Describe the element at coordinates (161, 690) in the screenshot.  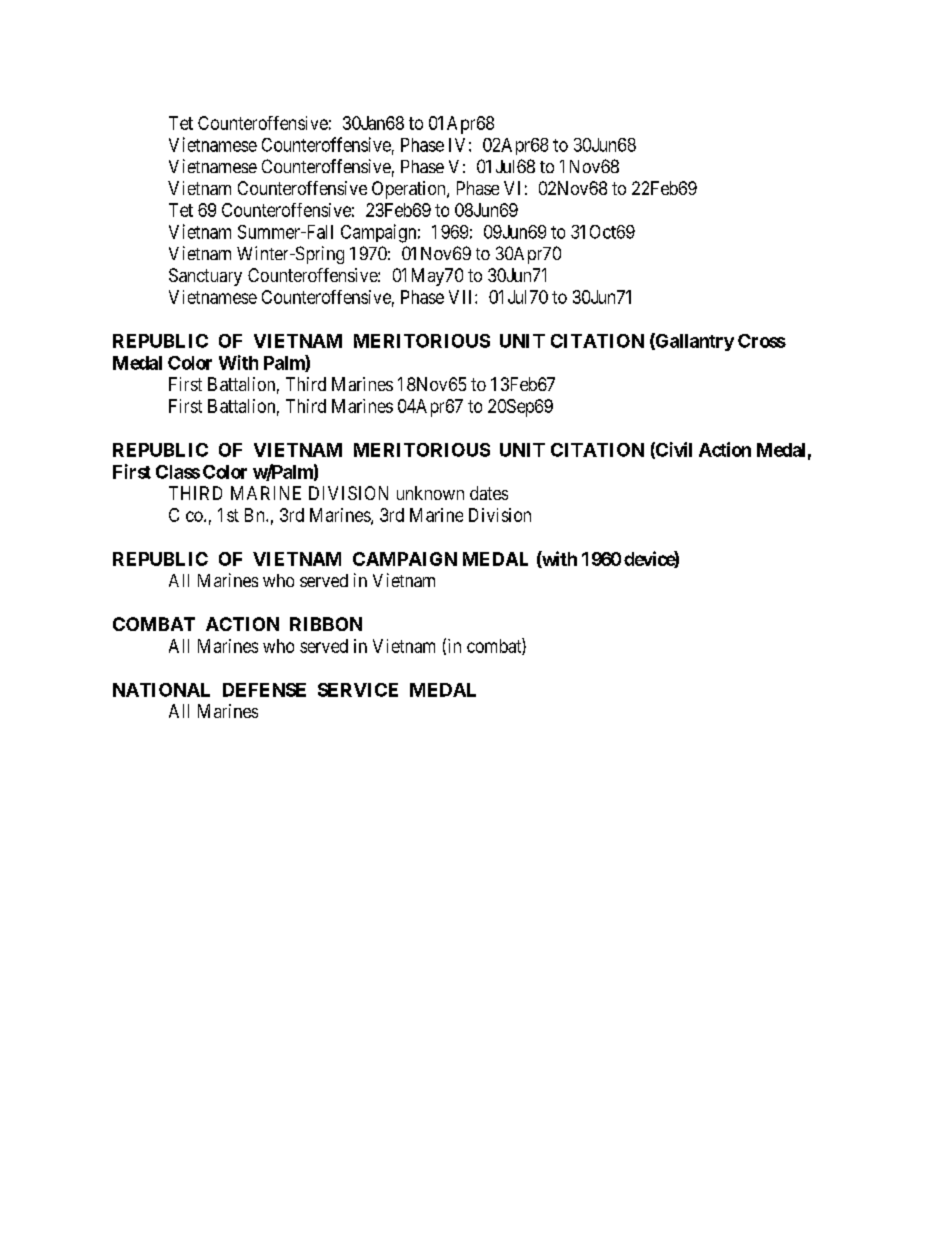
I see `NATIONAL` at that location.
